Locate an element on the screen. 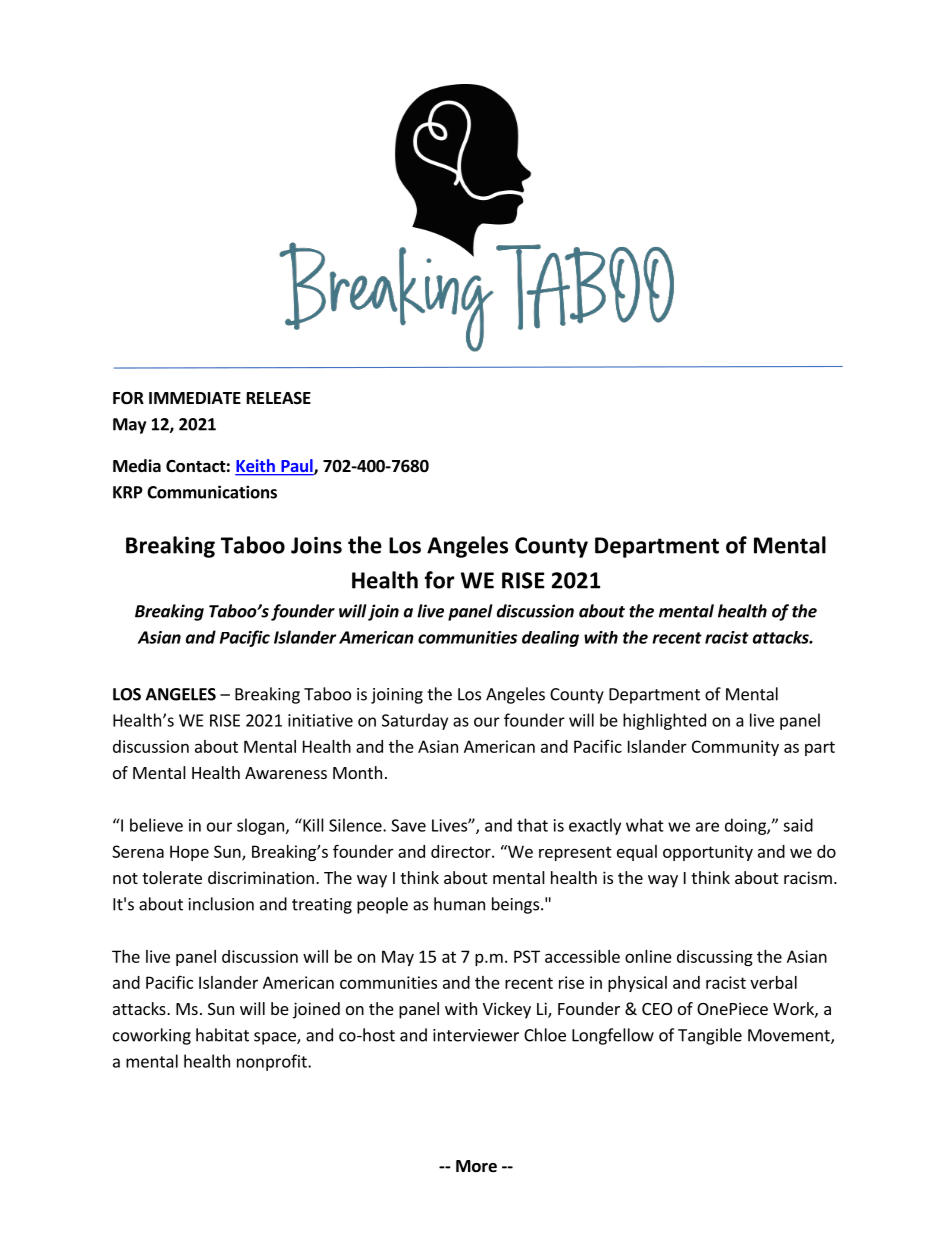 Image resolution: width=952 pixels, height=1233 pixels. nonprofit is located at coordinates (273, 1062).
